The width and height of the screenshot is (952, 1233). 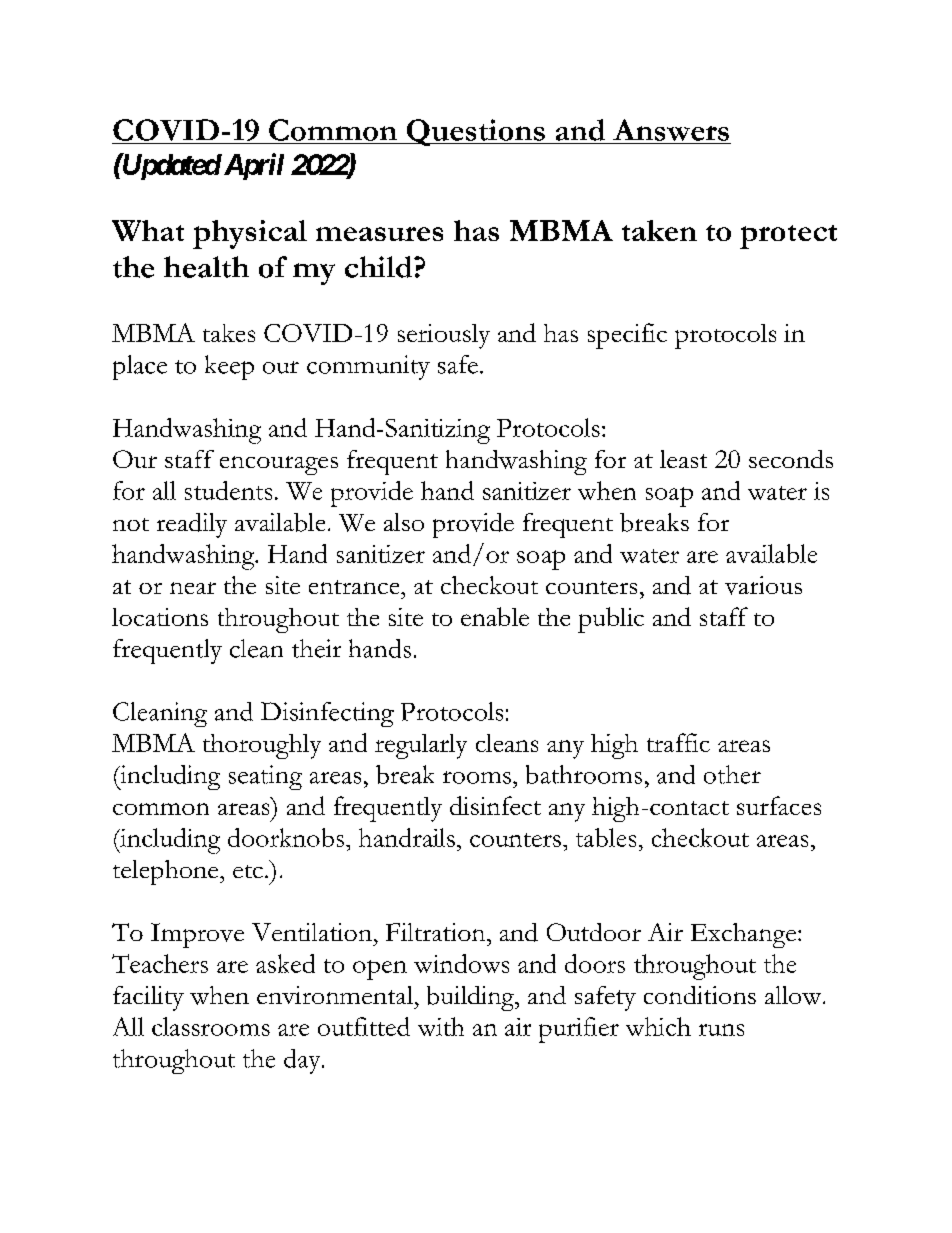 What do you see at coordinates (148, 998) in the screenshot?
I see `facility` at bounding box center [148, 998].
